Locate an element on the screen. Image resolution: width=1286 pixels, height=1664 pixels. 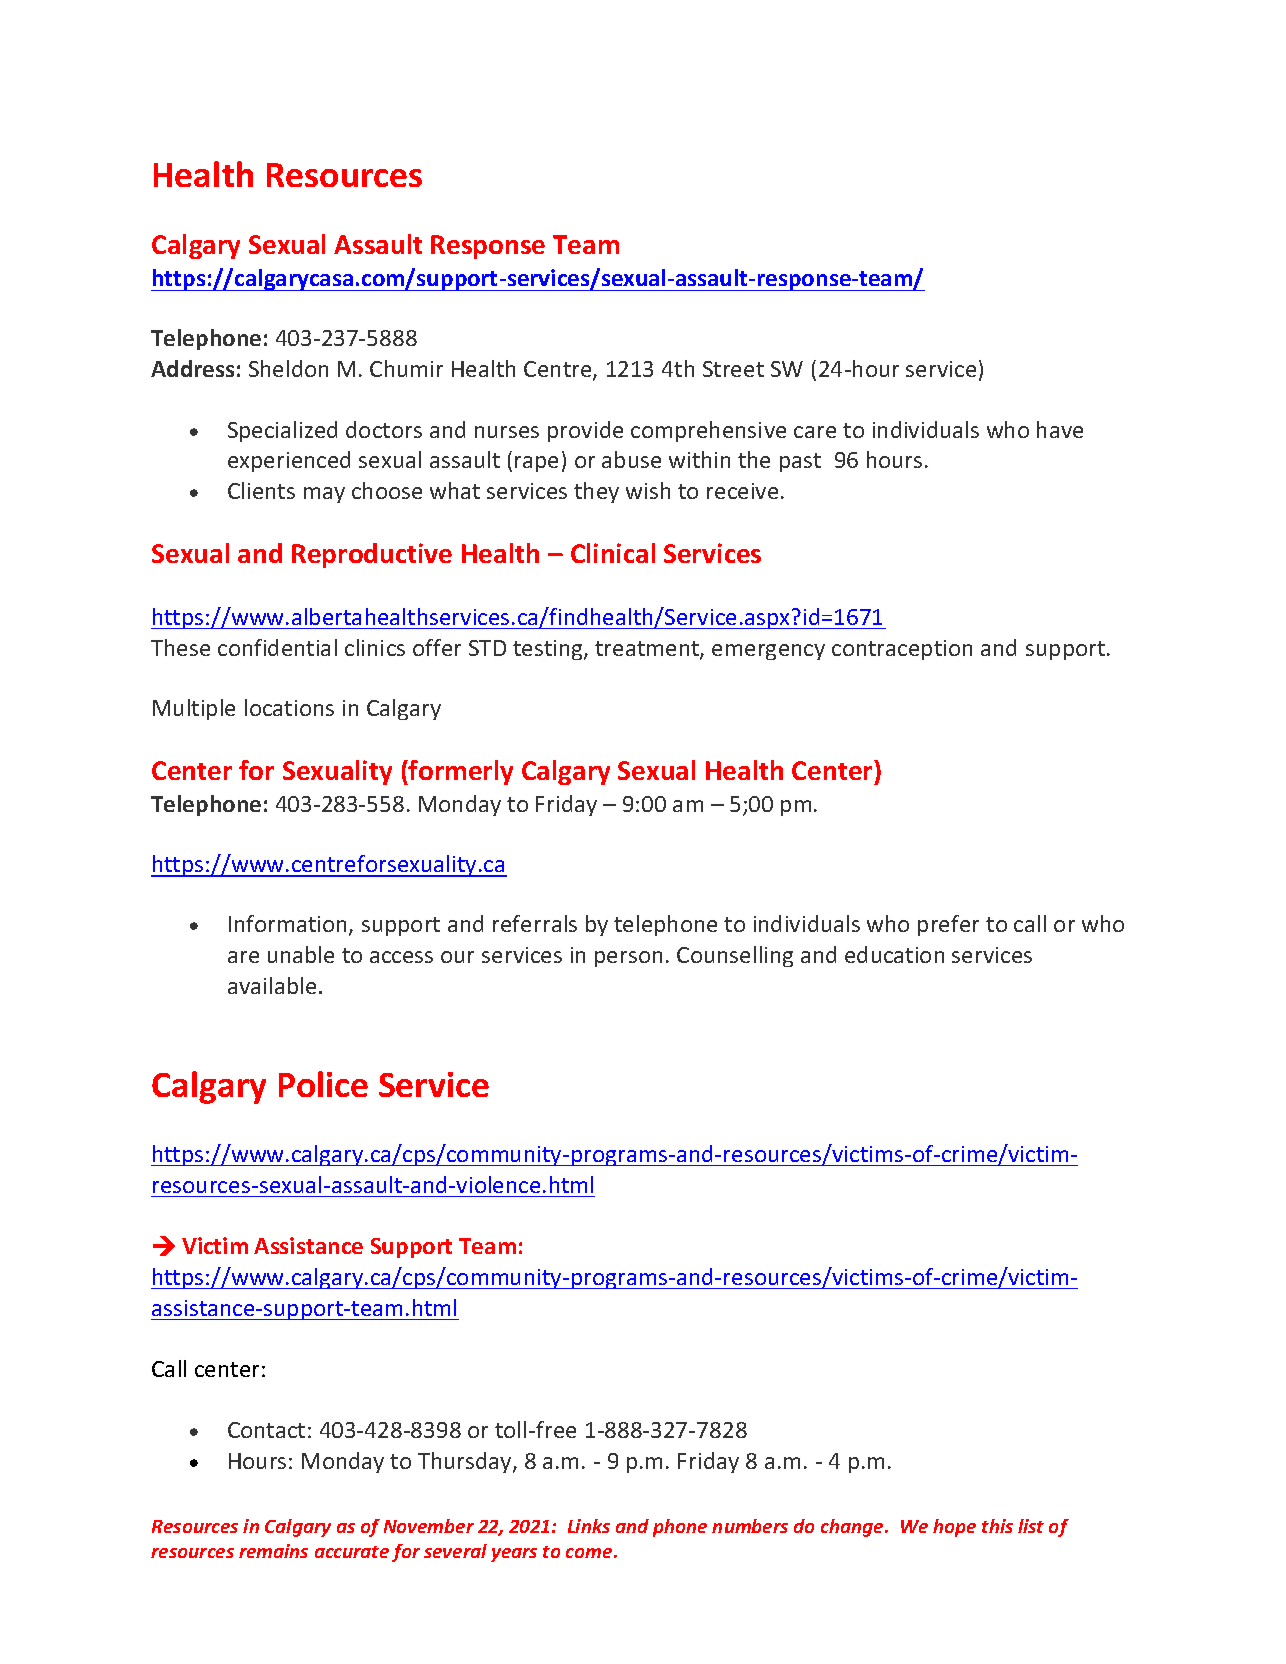
Specialized is located at coordinates (282, 431).
